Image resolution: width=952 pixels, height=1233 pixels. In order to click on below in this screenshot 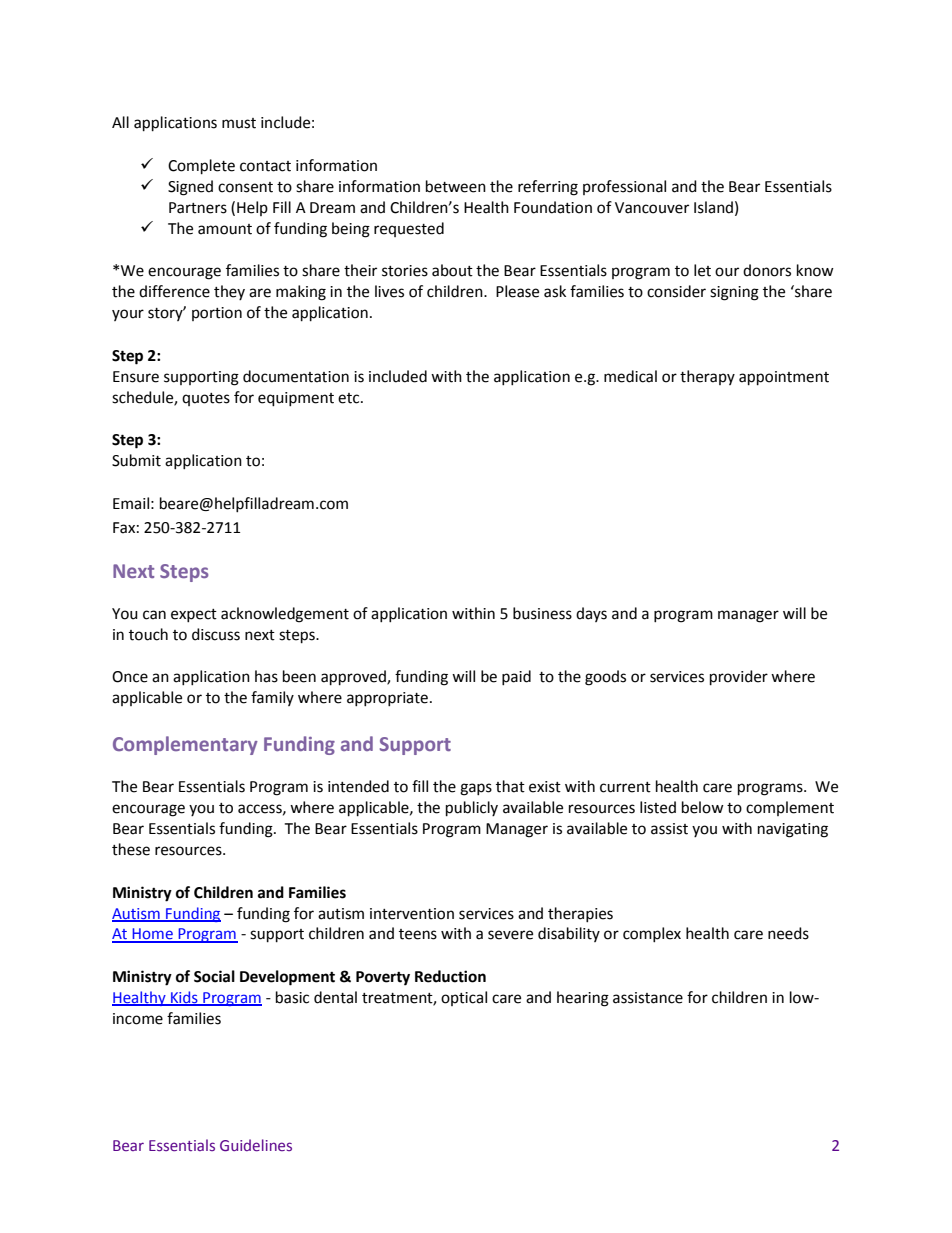, I will do `click(703, 807)`.
